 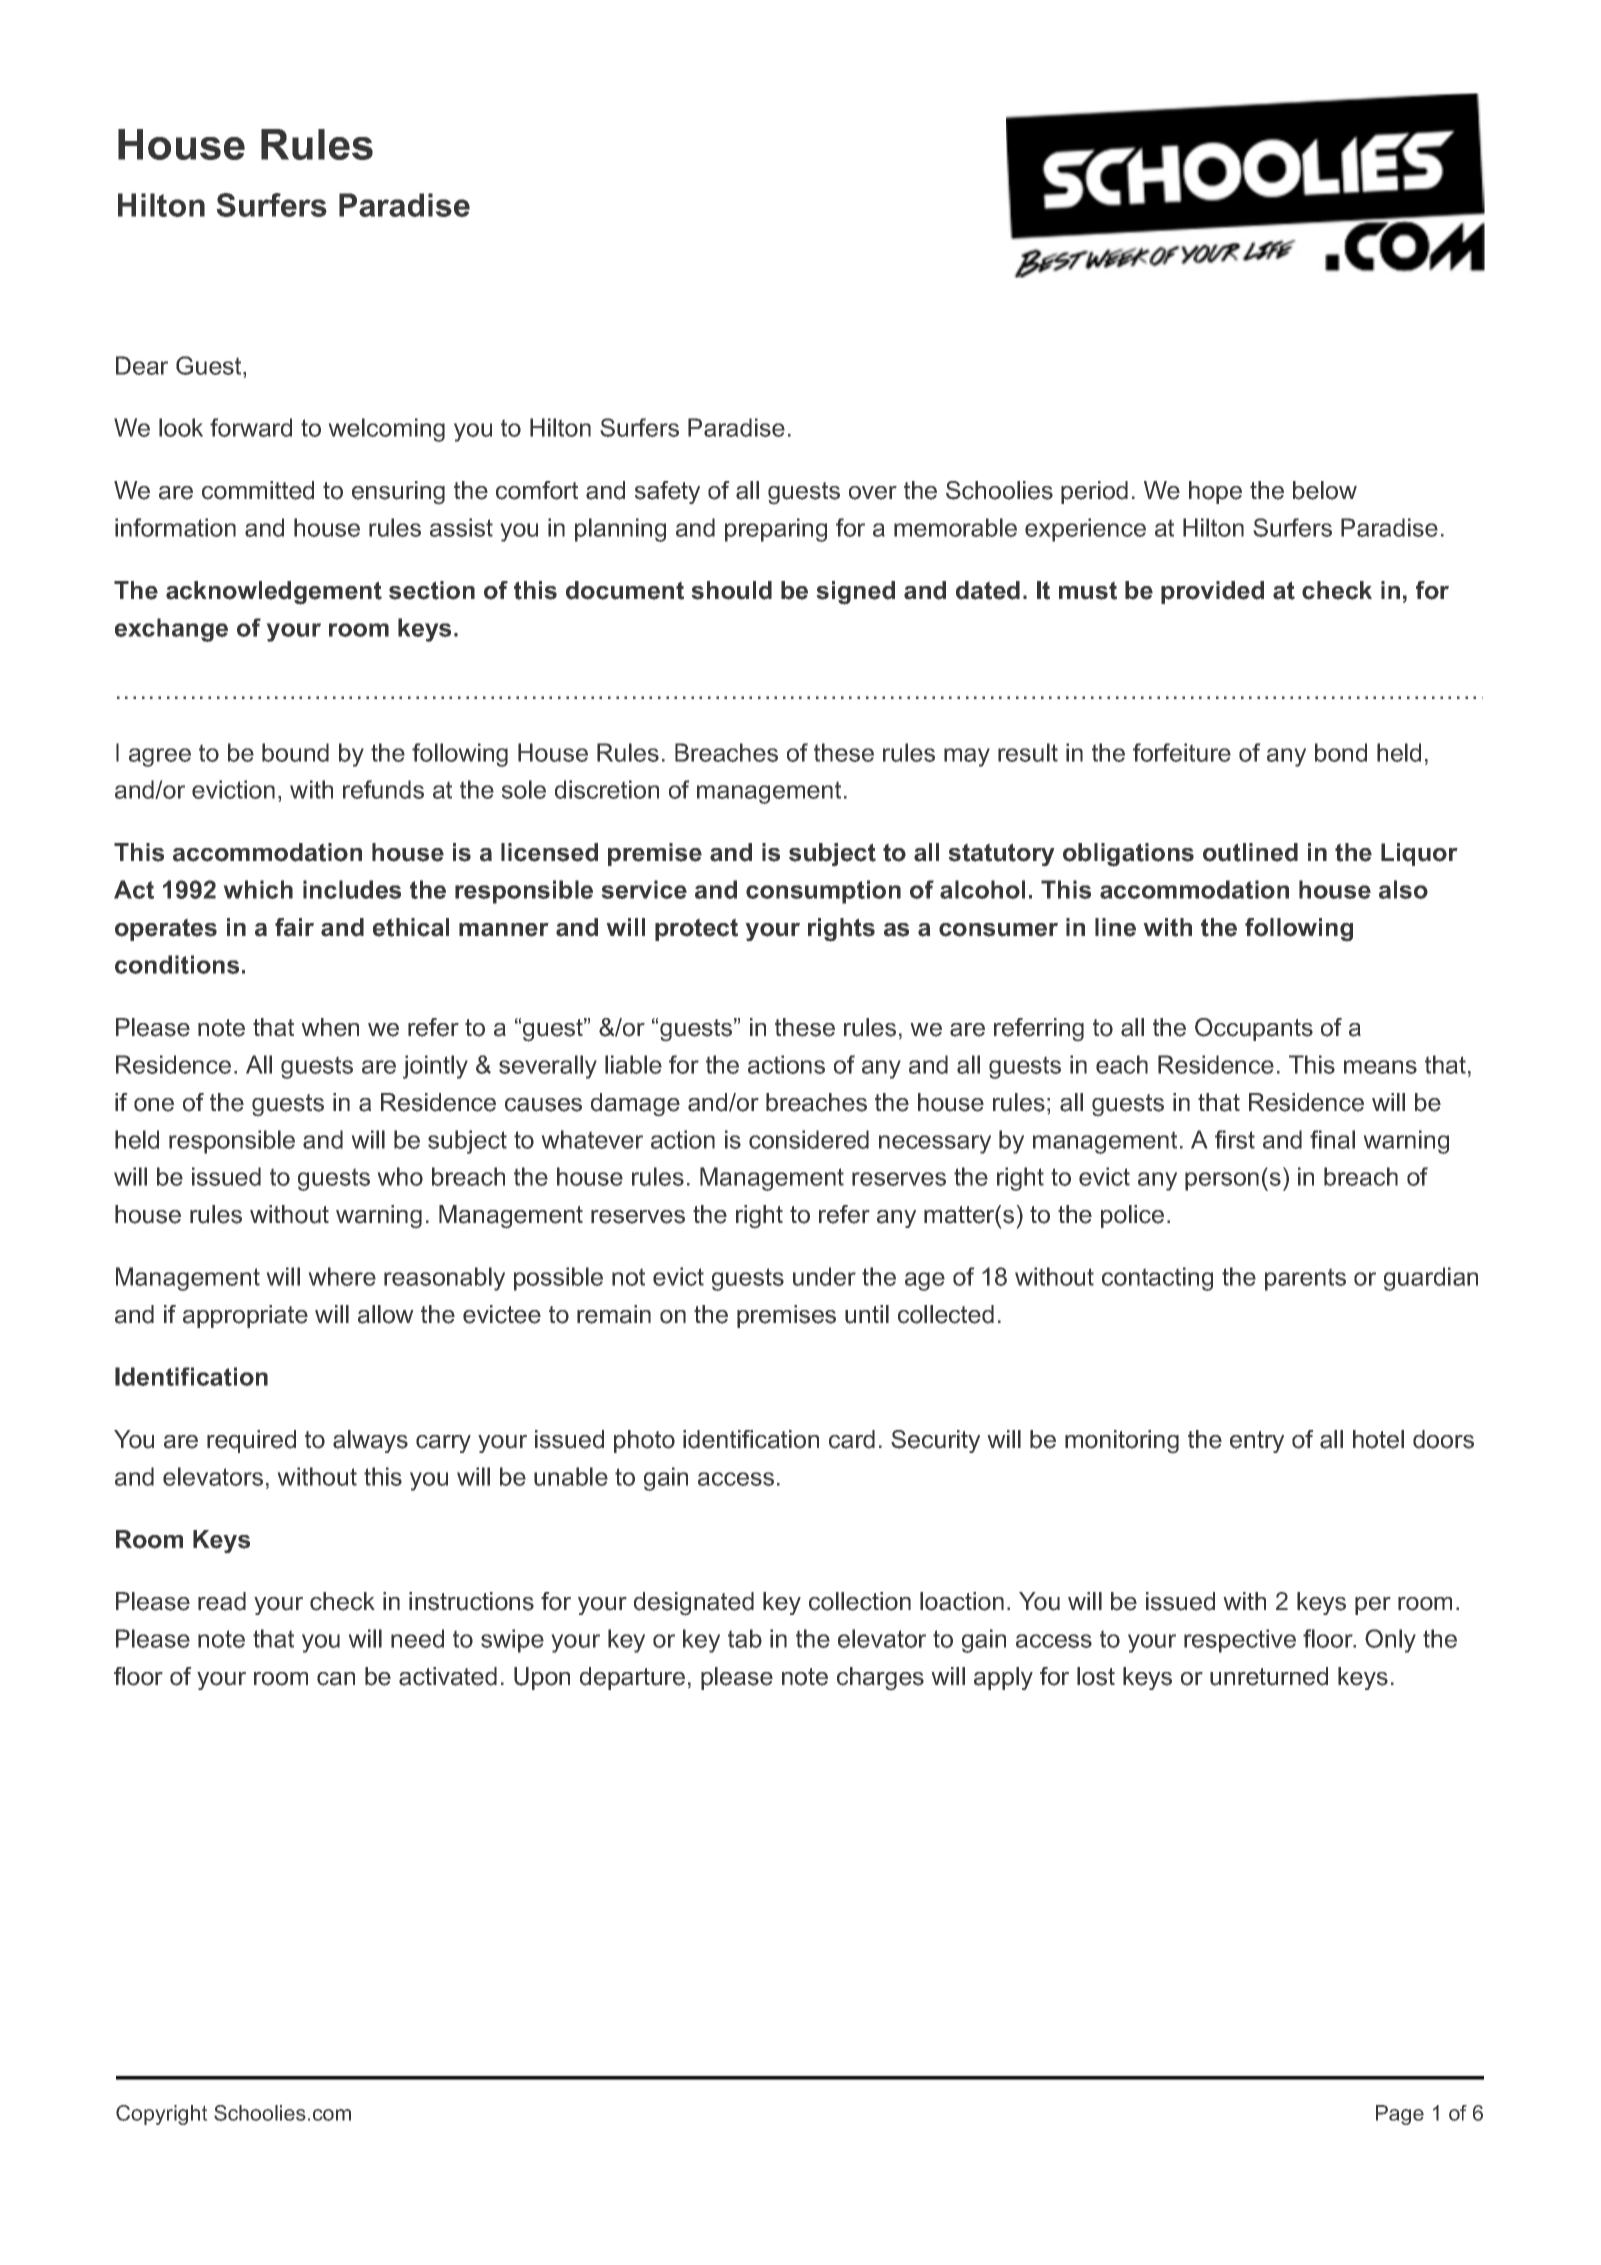 I want to click on charges, so click(x=880, y=1679).
